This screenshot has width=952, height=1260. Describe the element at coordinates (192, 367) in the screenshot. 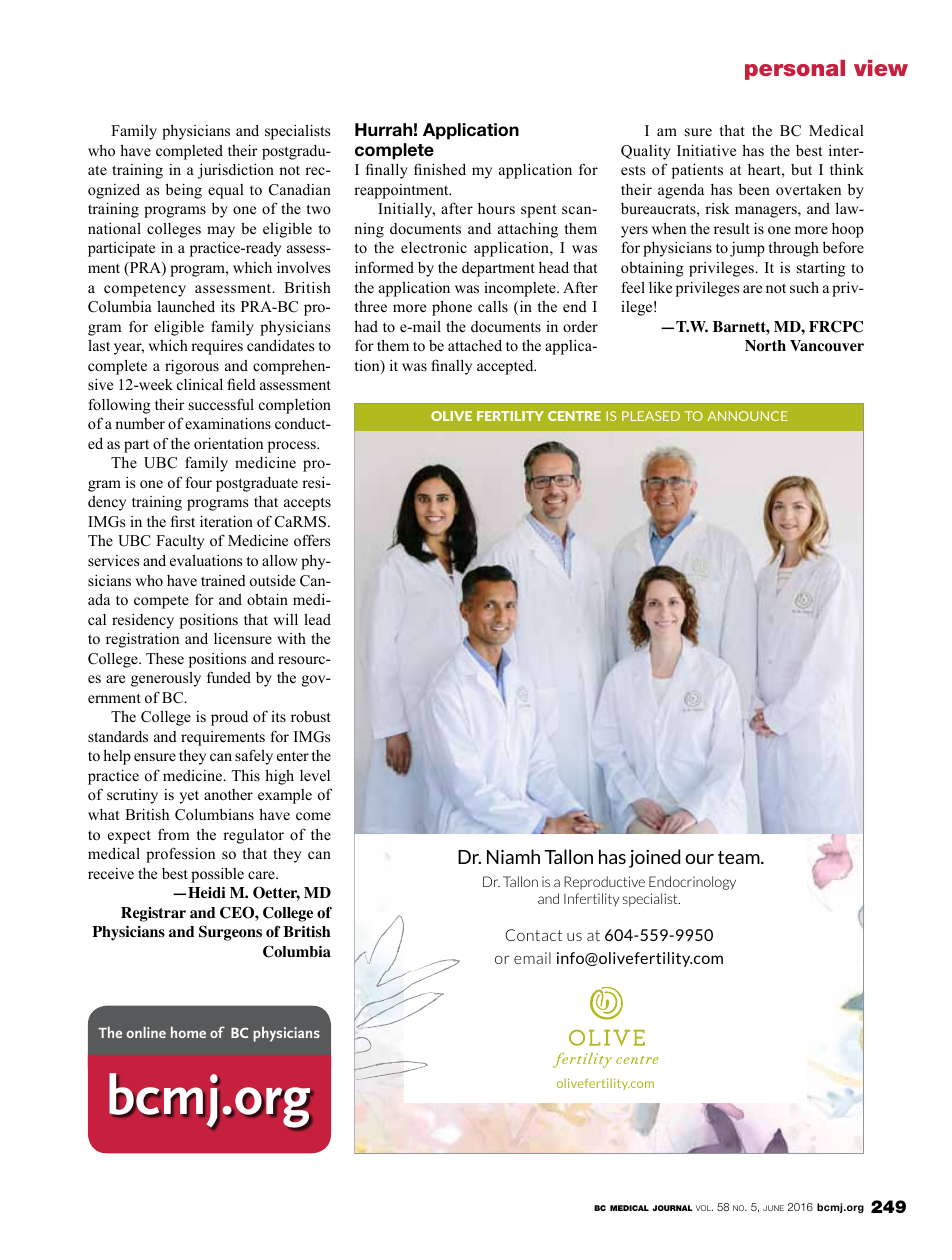

I see `rigorous` at that location.
